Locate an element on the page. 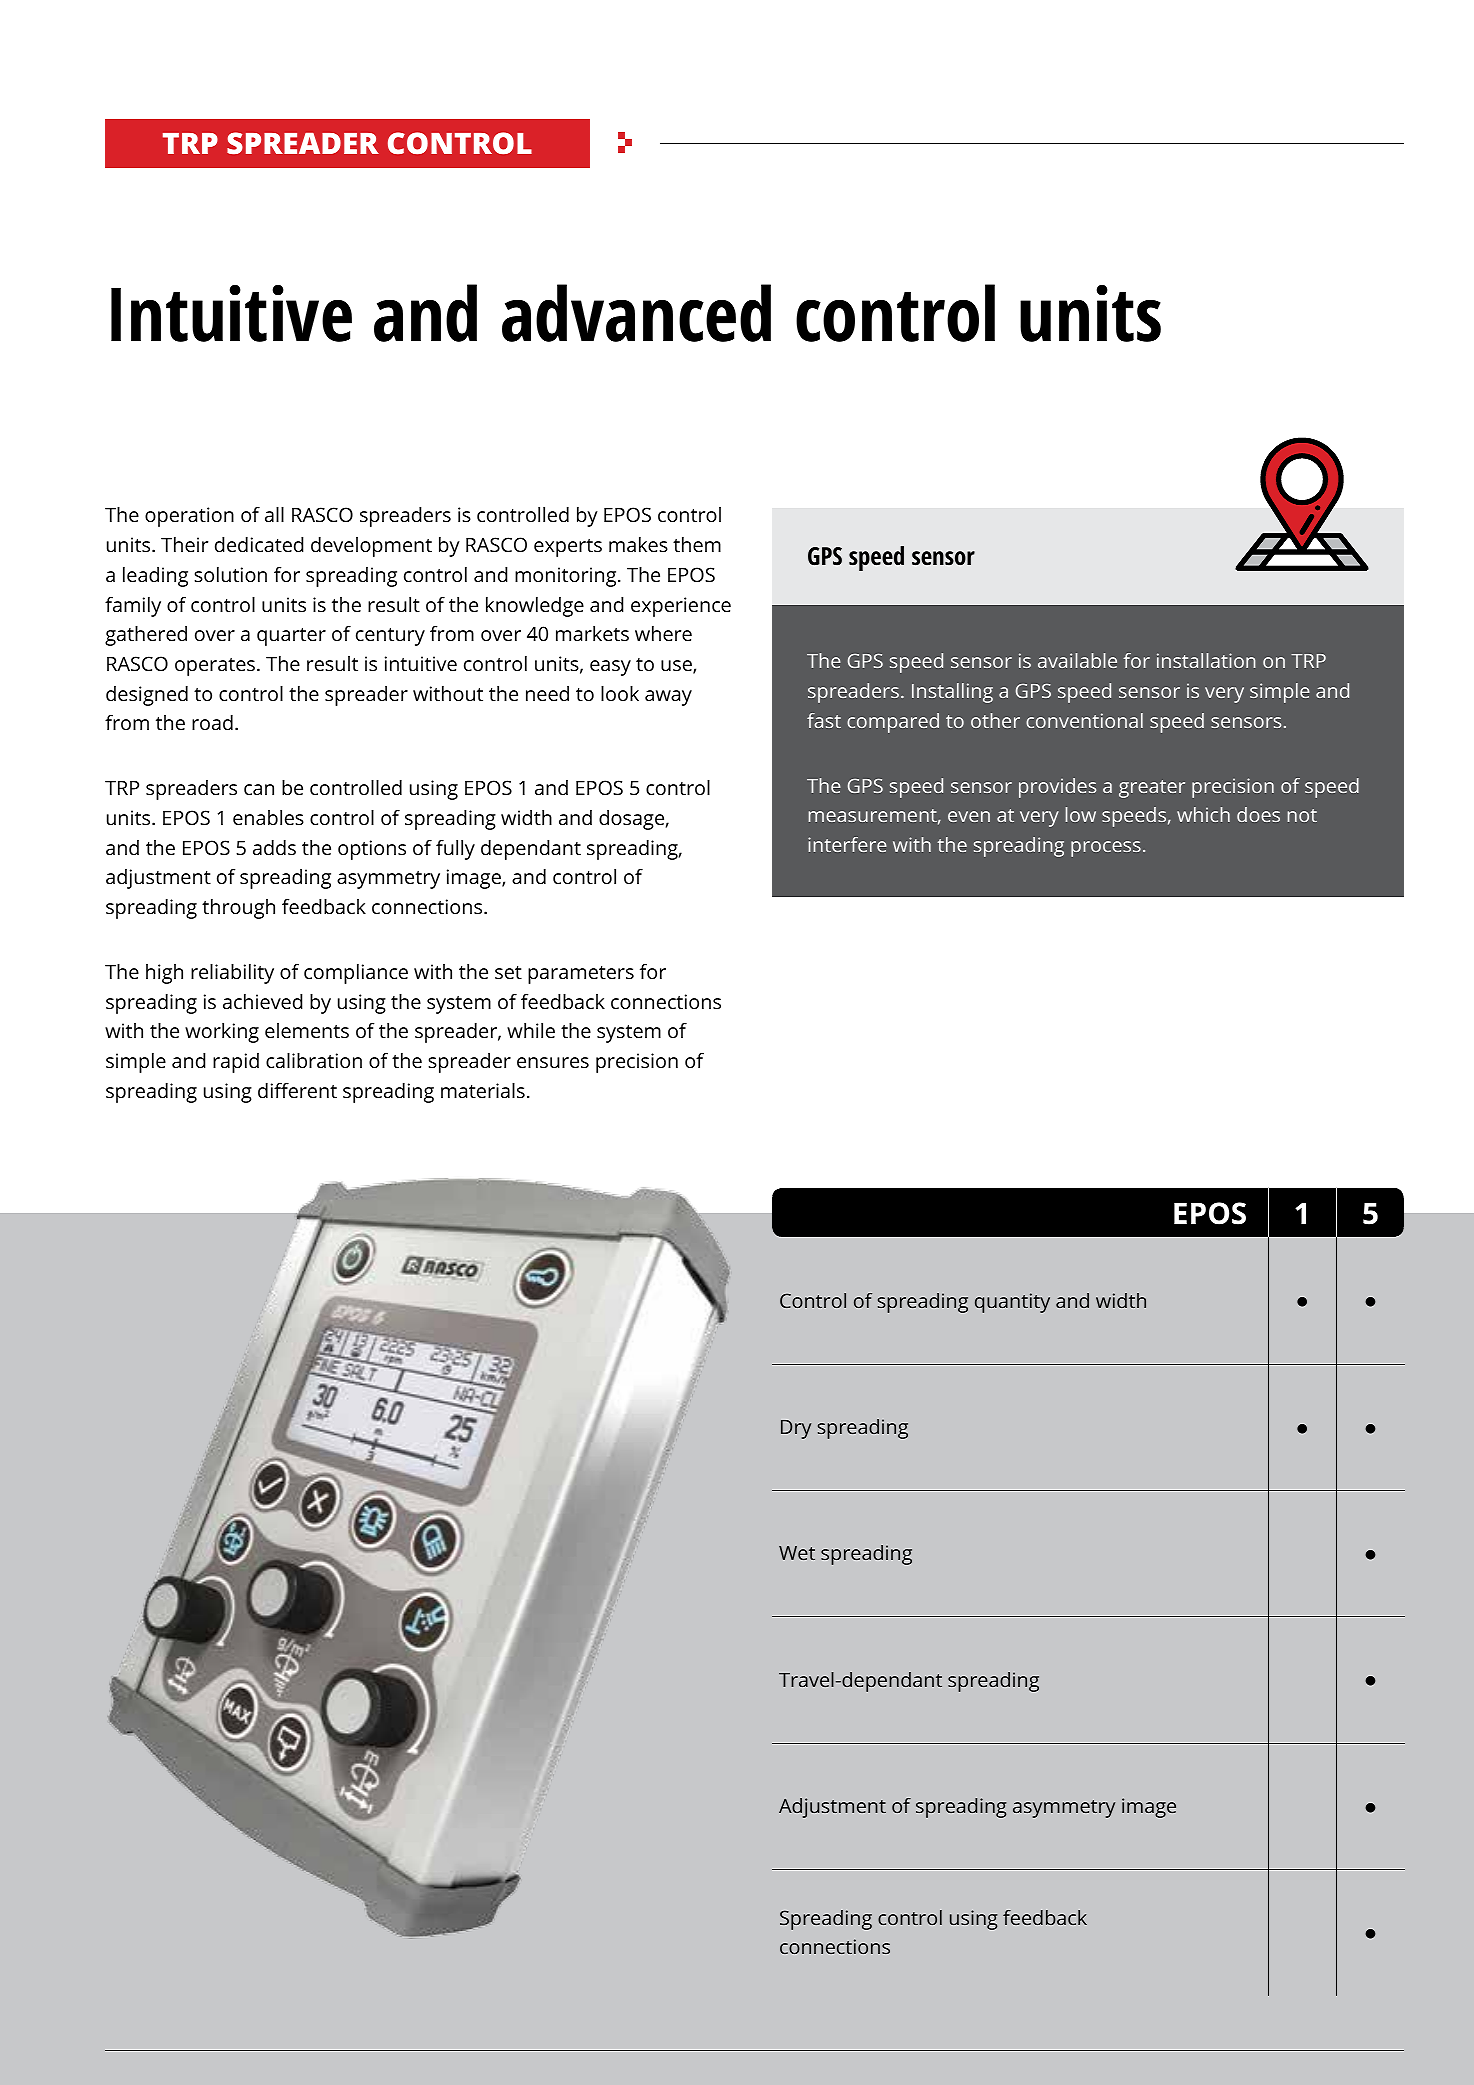 The width and height of the page is (1474, 2085). available is located at coordinates (1077, 660).
